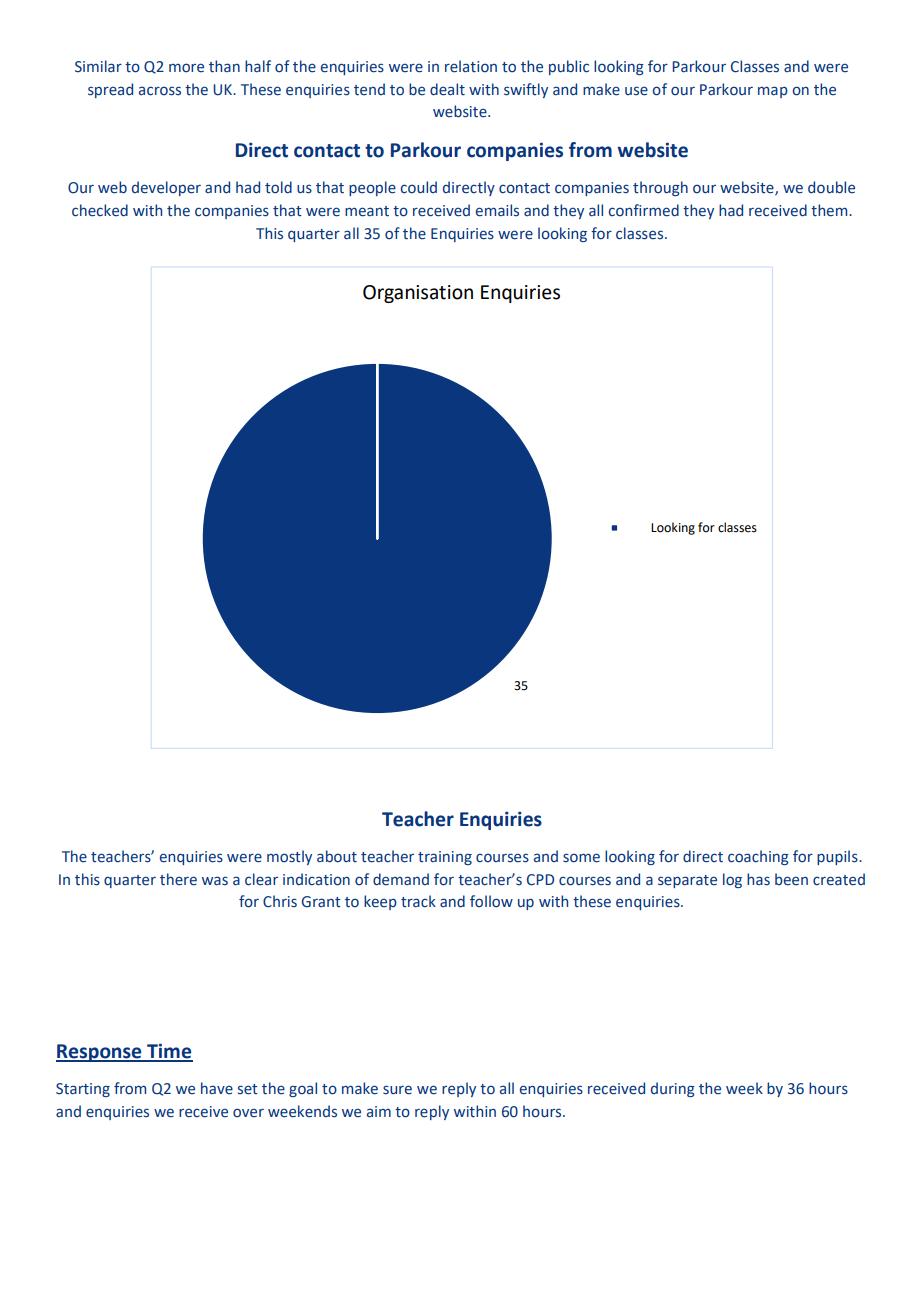 This page has height=1308, width=924. I want to click on there, so click(178, 879).
